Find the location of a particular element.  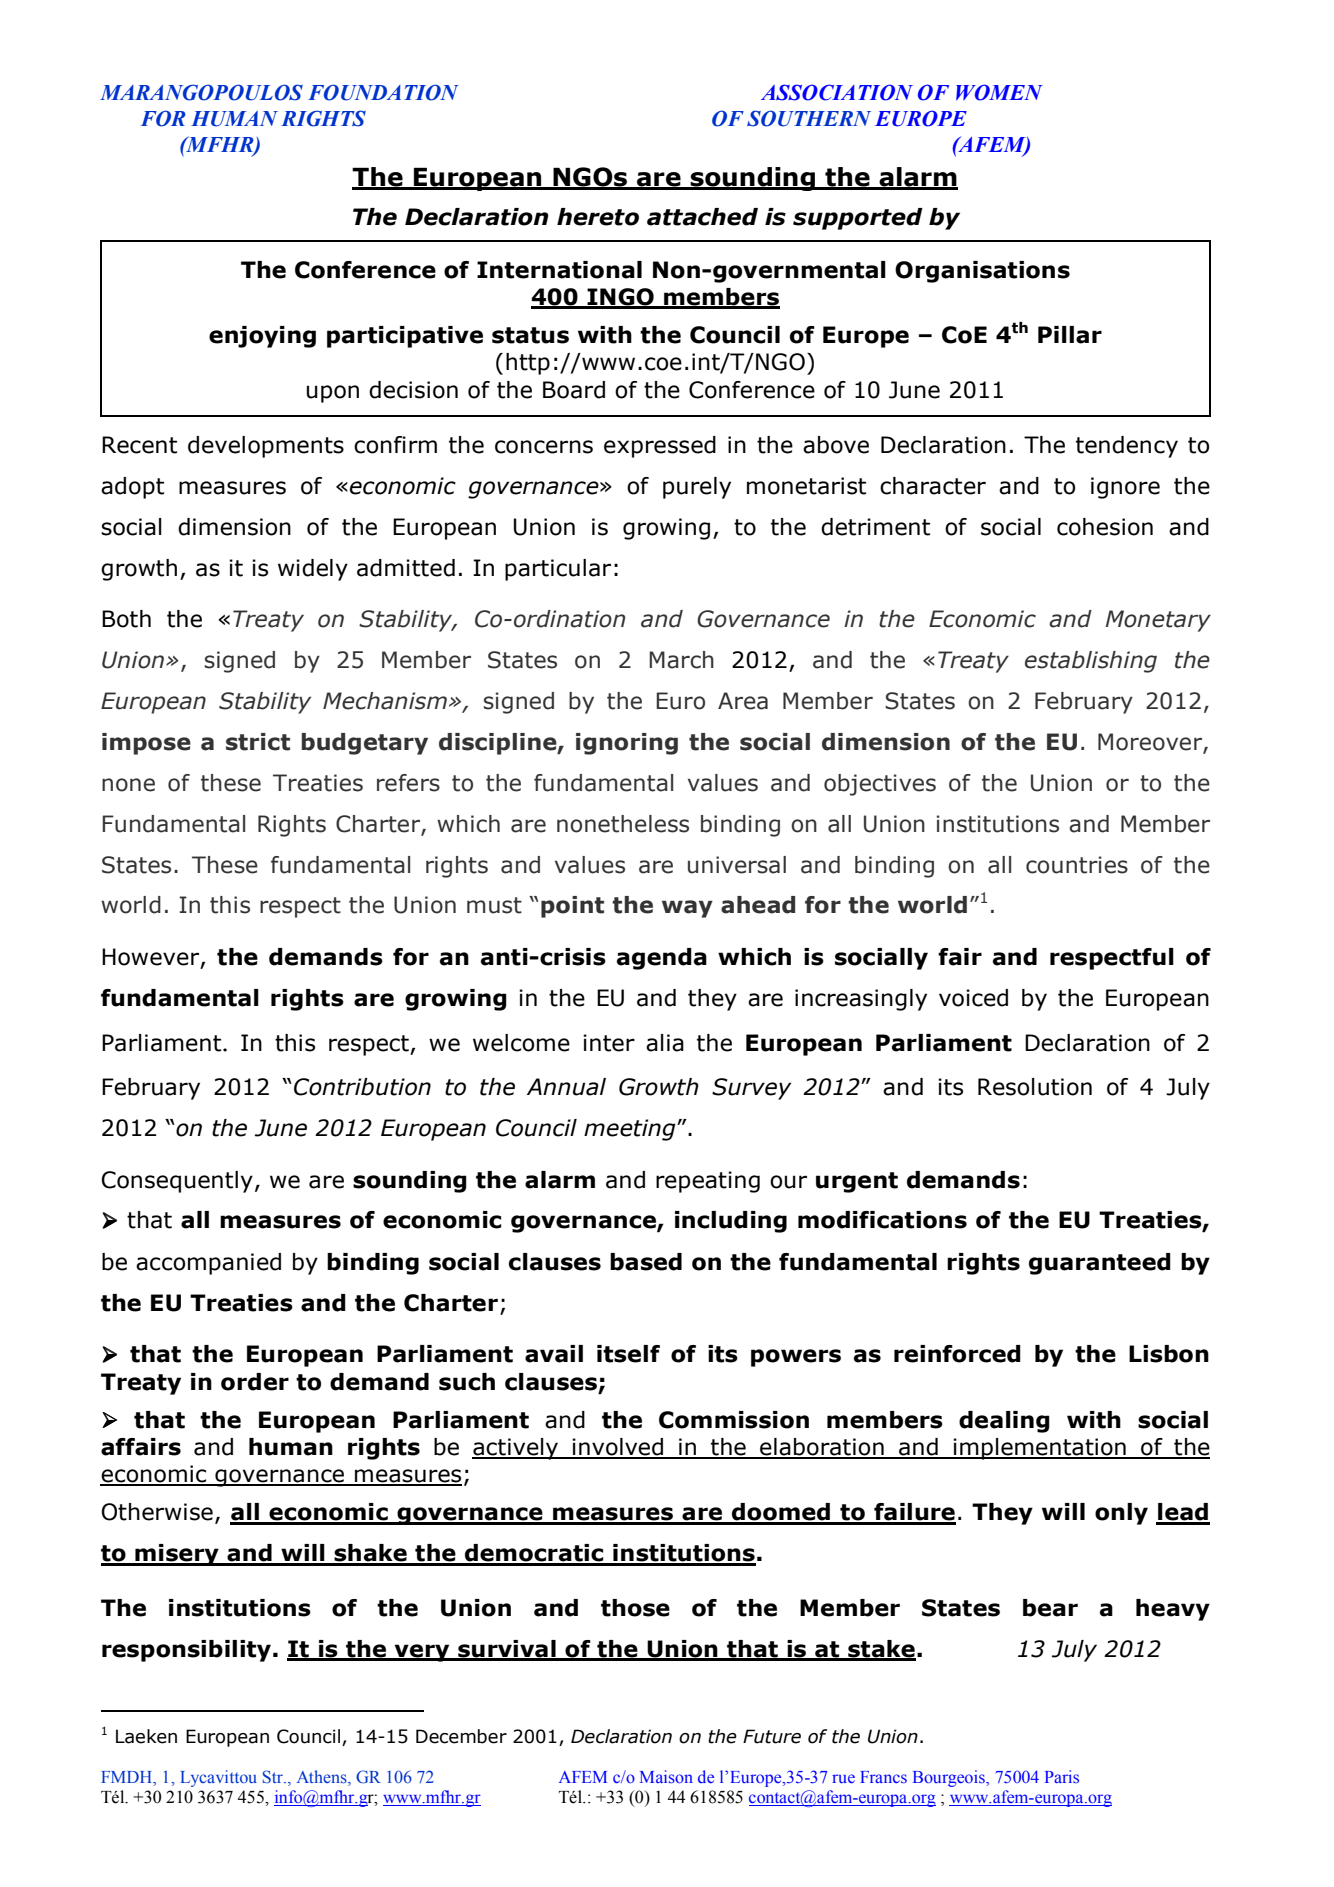

widely is located at coordinates (313, 570).
